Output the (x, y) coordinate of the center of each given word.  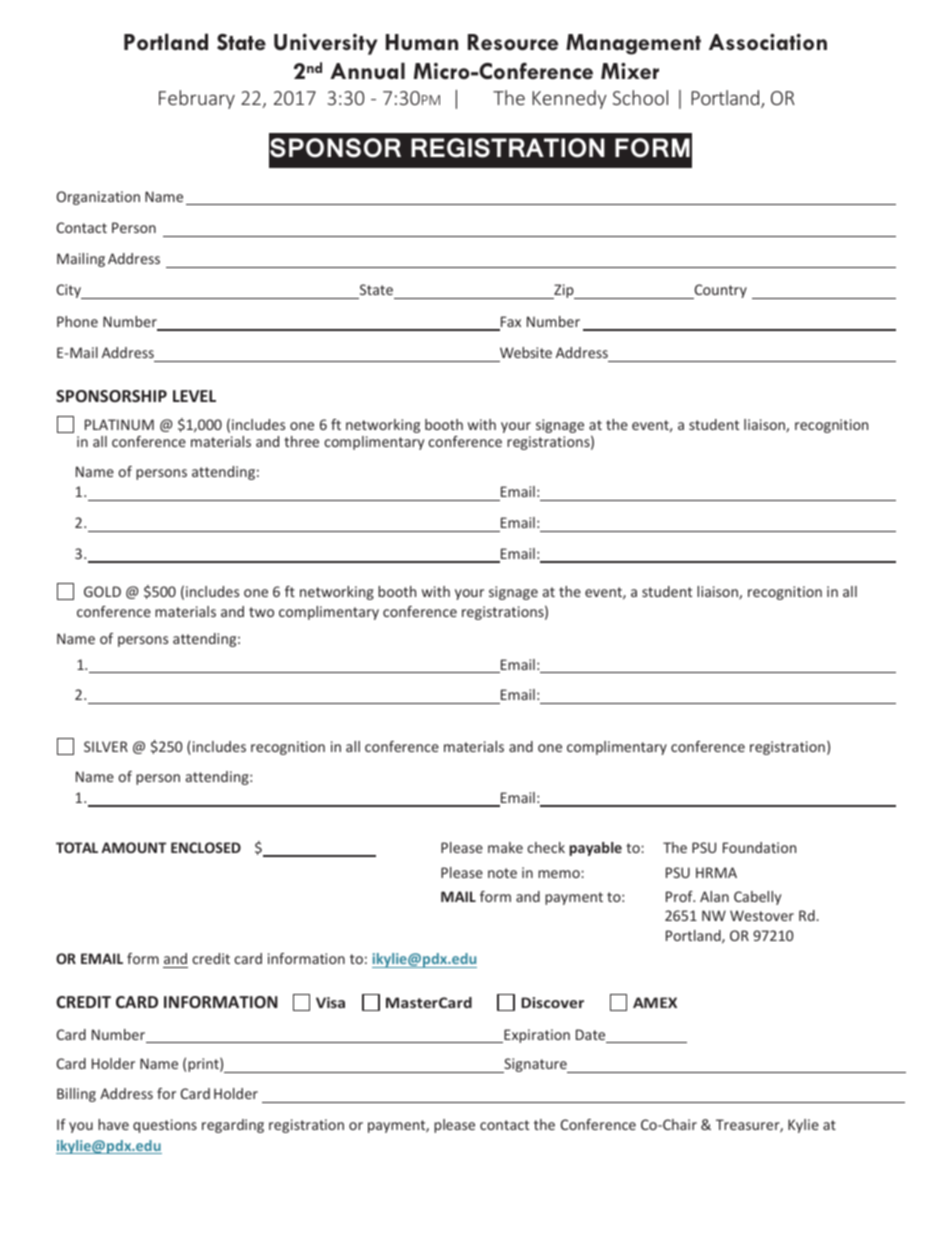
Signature (535, 1065)
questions (165, 1126)
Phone (77, 321)
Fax (509, 323)
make (505, 847)
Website (526, 352)
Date (592, 1036)
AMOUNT (134, 847)
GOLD (102, 591)
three (301, 441)
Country (719, 291)
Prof (680, 896)
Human (422, 42)
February (197, 99)
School (640, 97)
